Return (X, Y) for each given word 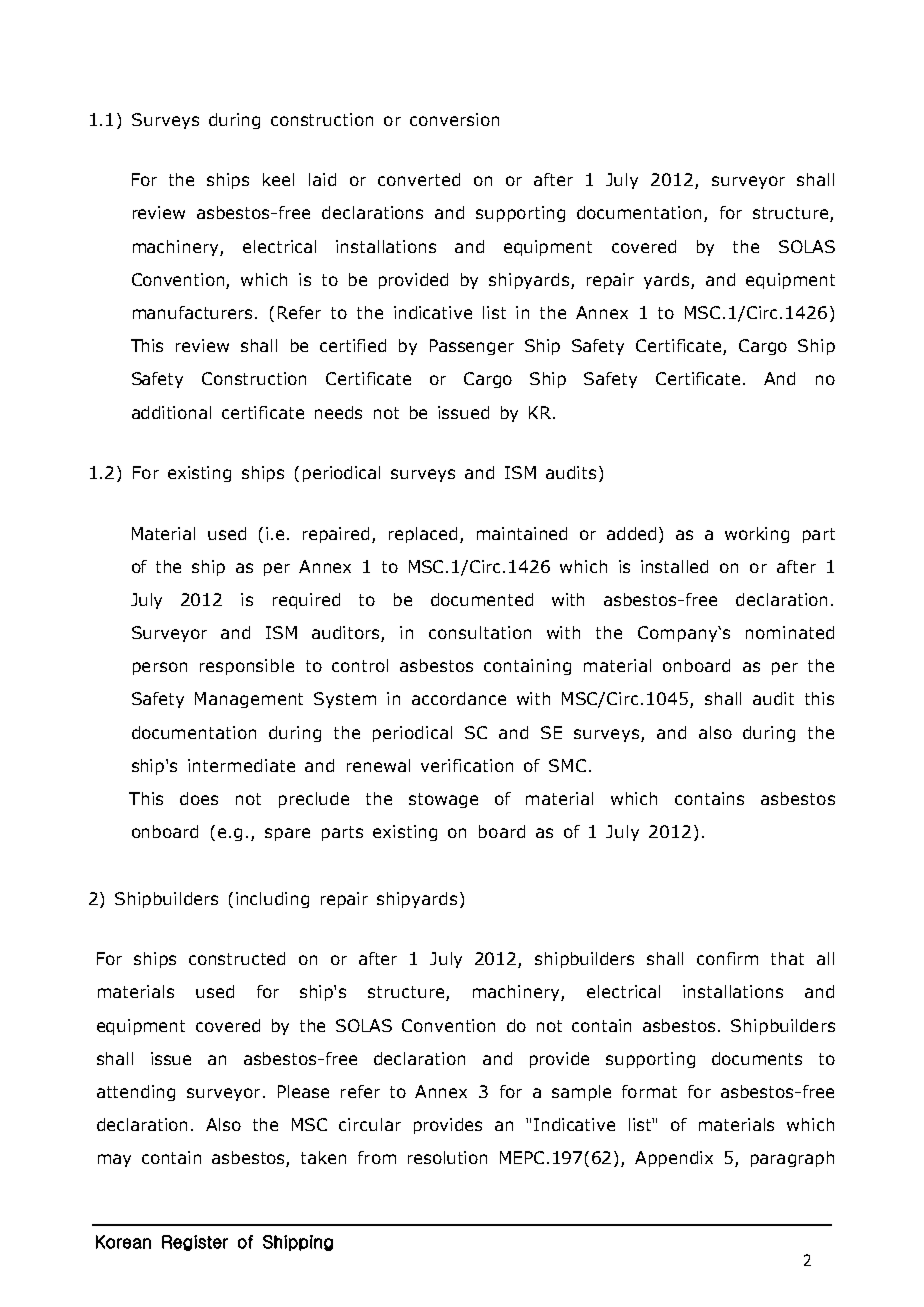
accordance (459, 698)
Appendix (674, 1159)
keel (278, 179)
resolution (447, 1157)
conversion (454, 119)
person (160, 668)
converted (419, 179)
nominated (790, 632)
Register (195, 1243)
